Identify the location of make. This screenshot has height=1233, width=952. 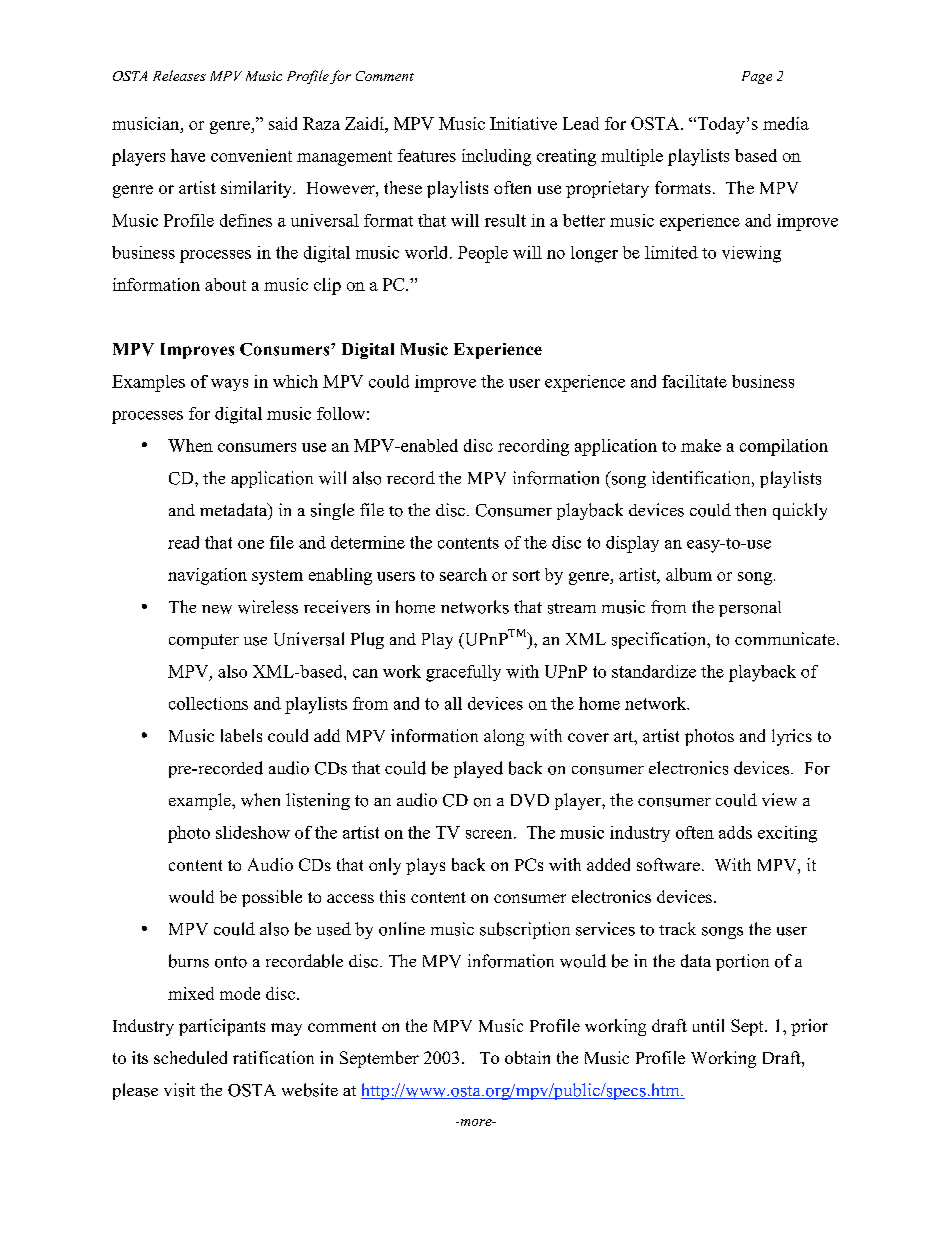
(701, 445).
